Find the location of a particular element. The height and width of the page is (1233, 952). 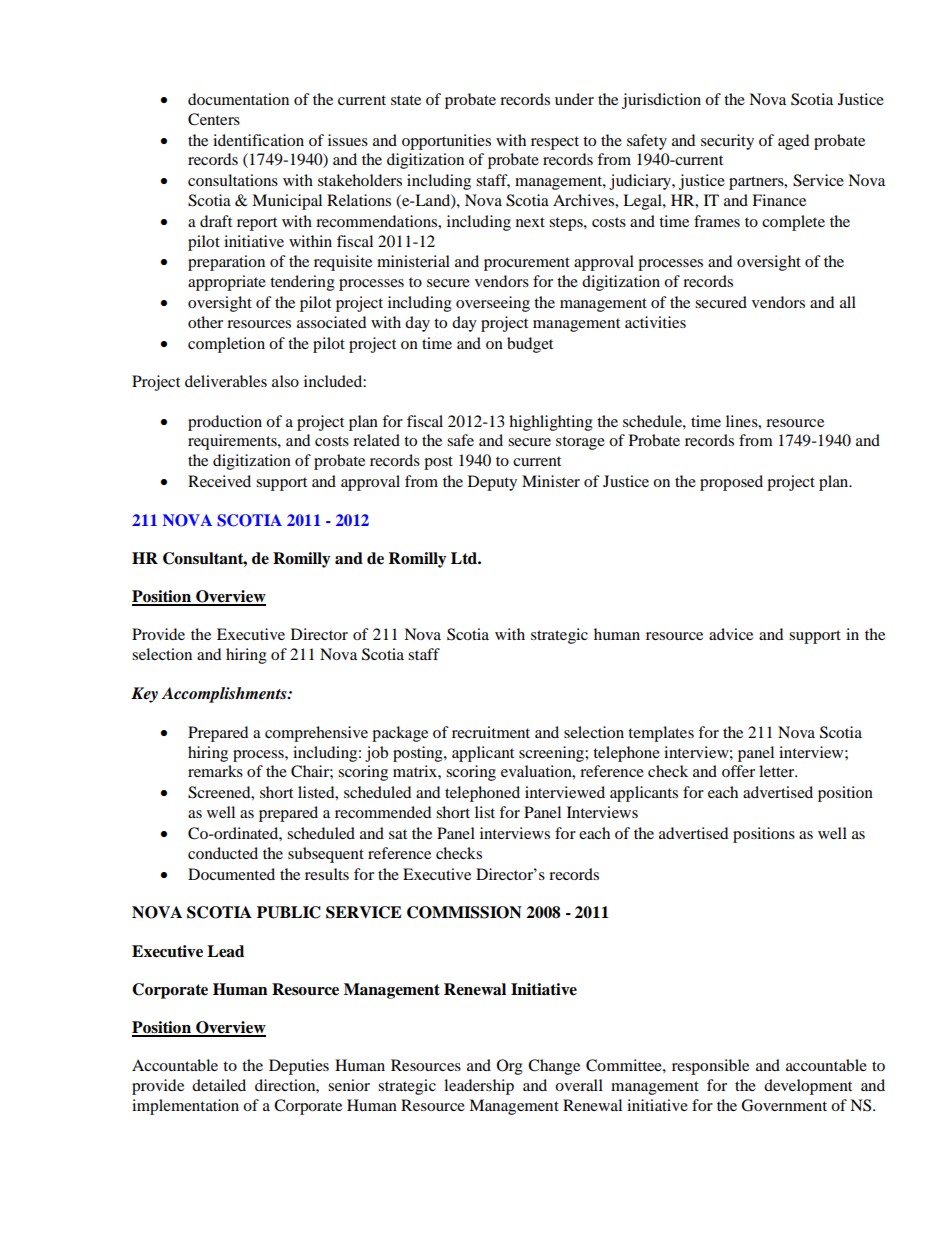

security is located at coordinates (727, 142).
